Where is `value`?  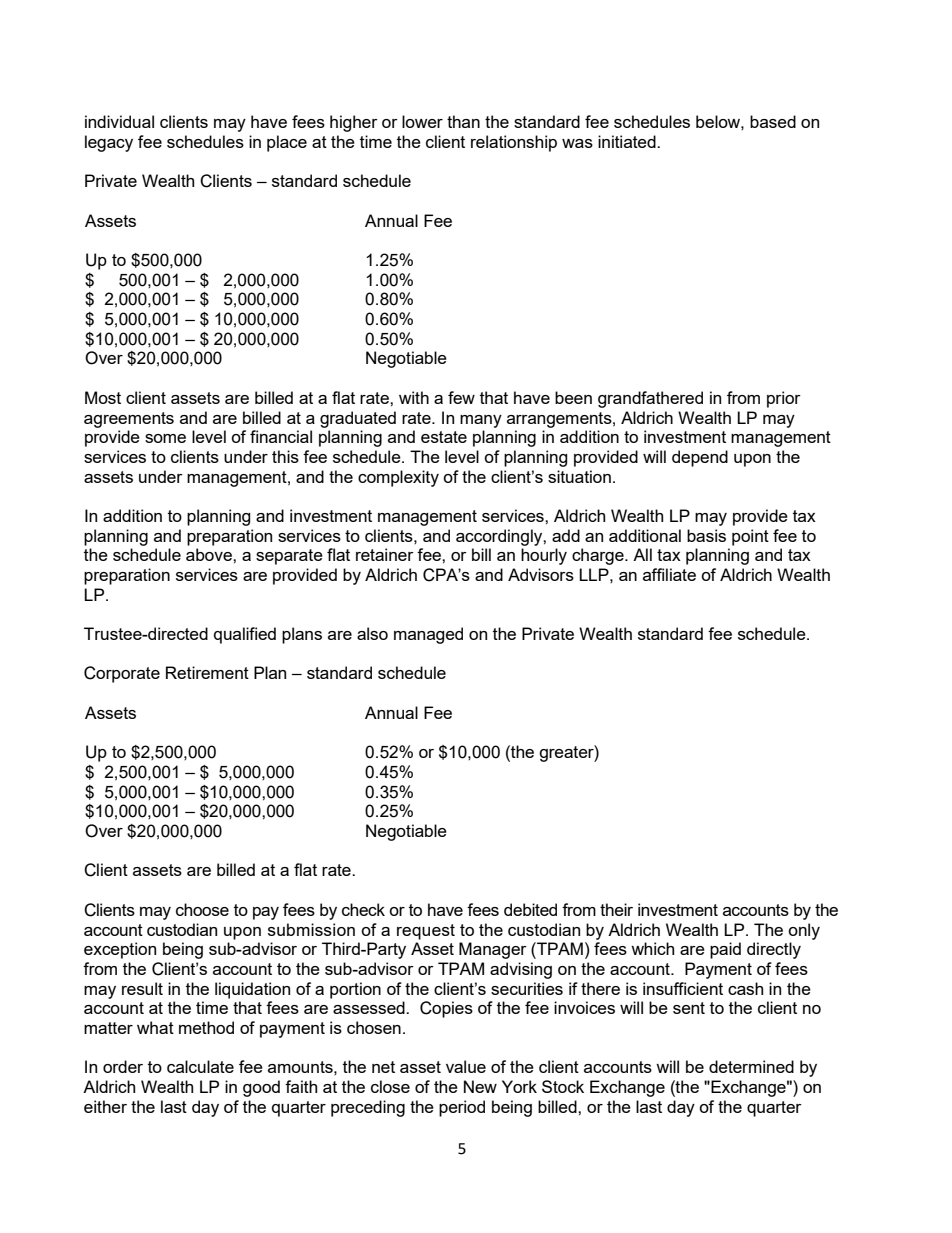
value is located at coordinates (466, 1066).
